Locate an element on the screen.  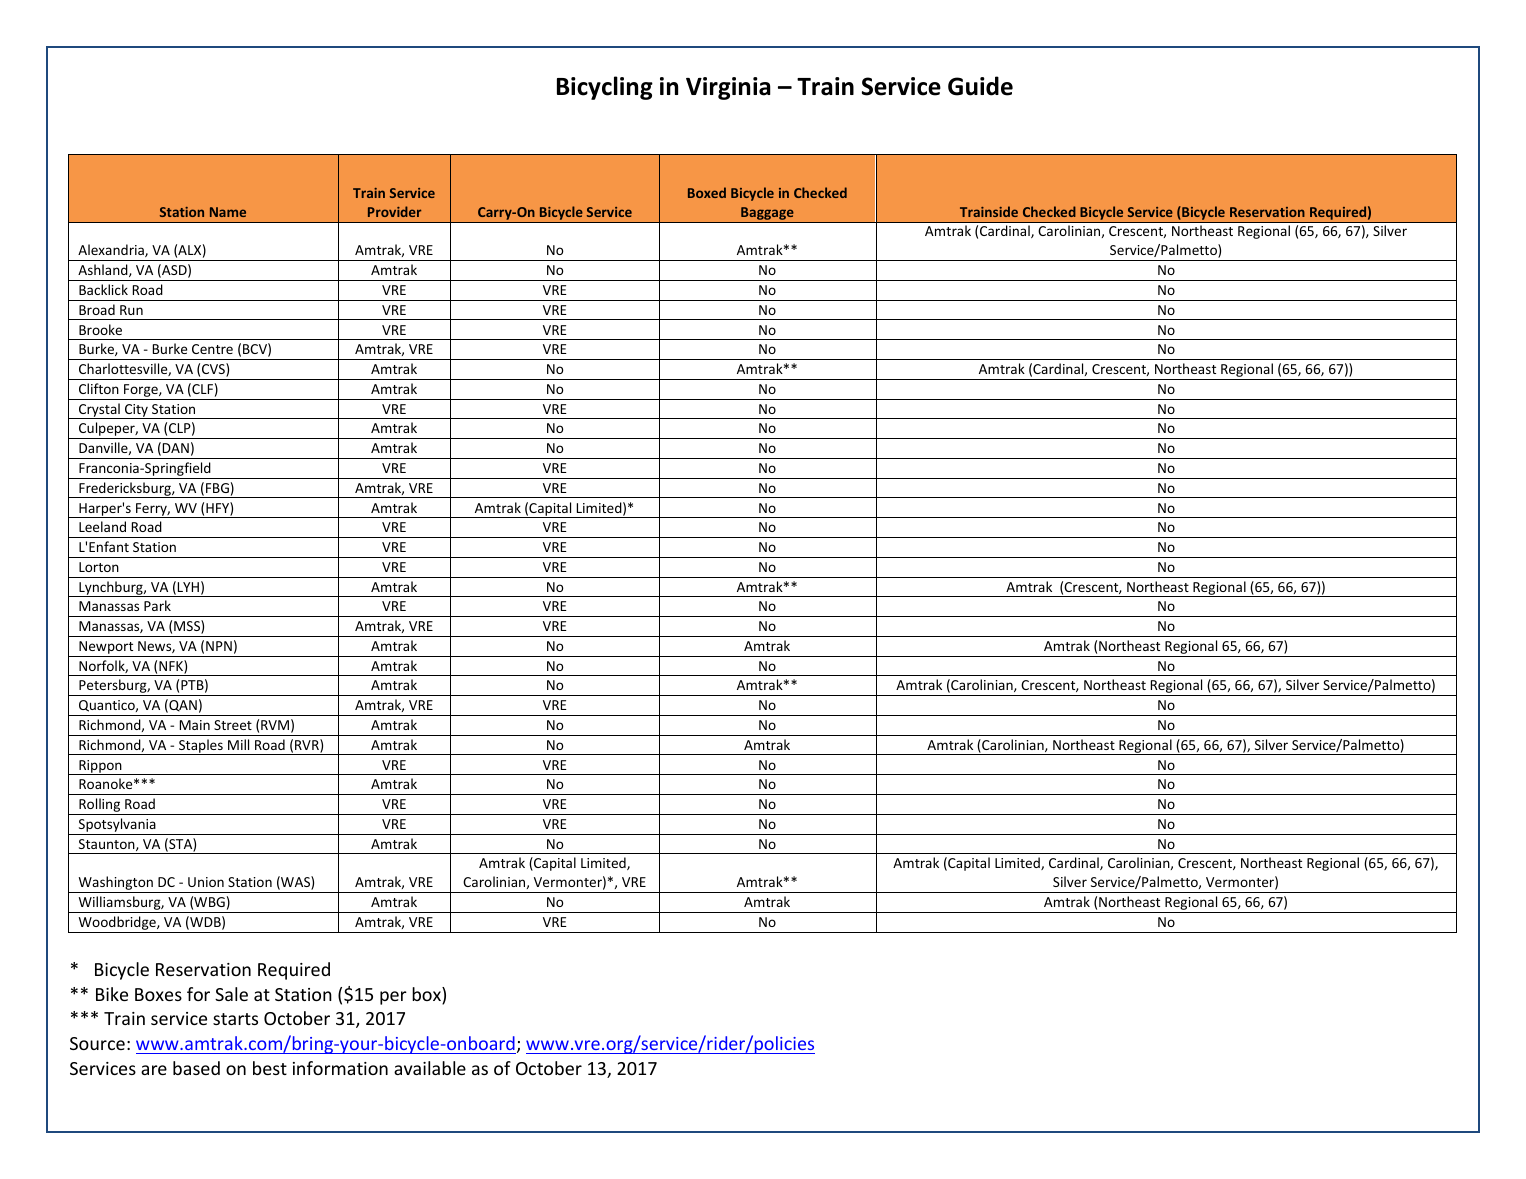
FBG is located at coordinates (217, 488).
